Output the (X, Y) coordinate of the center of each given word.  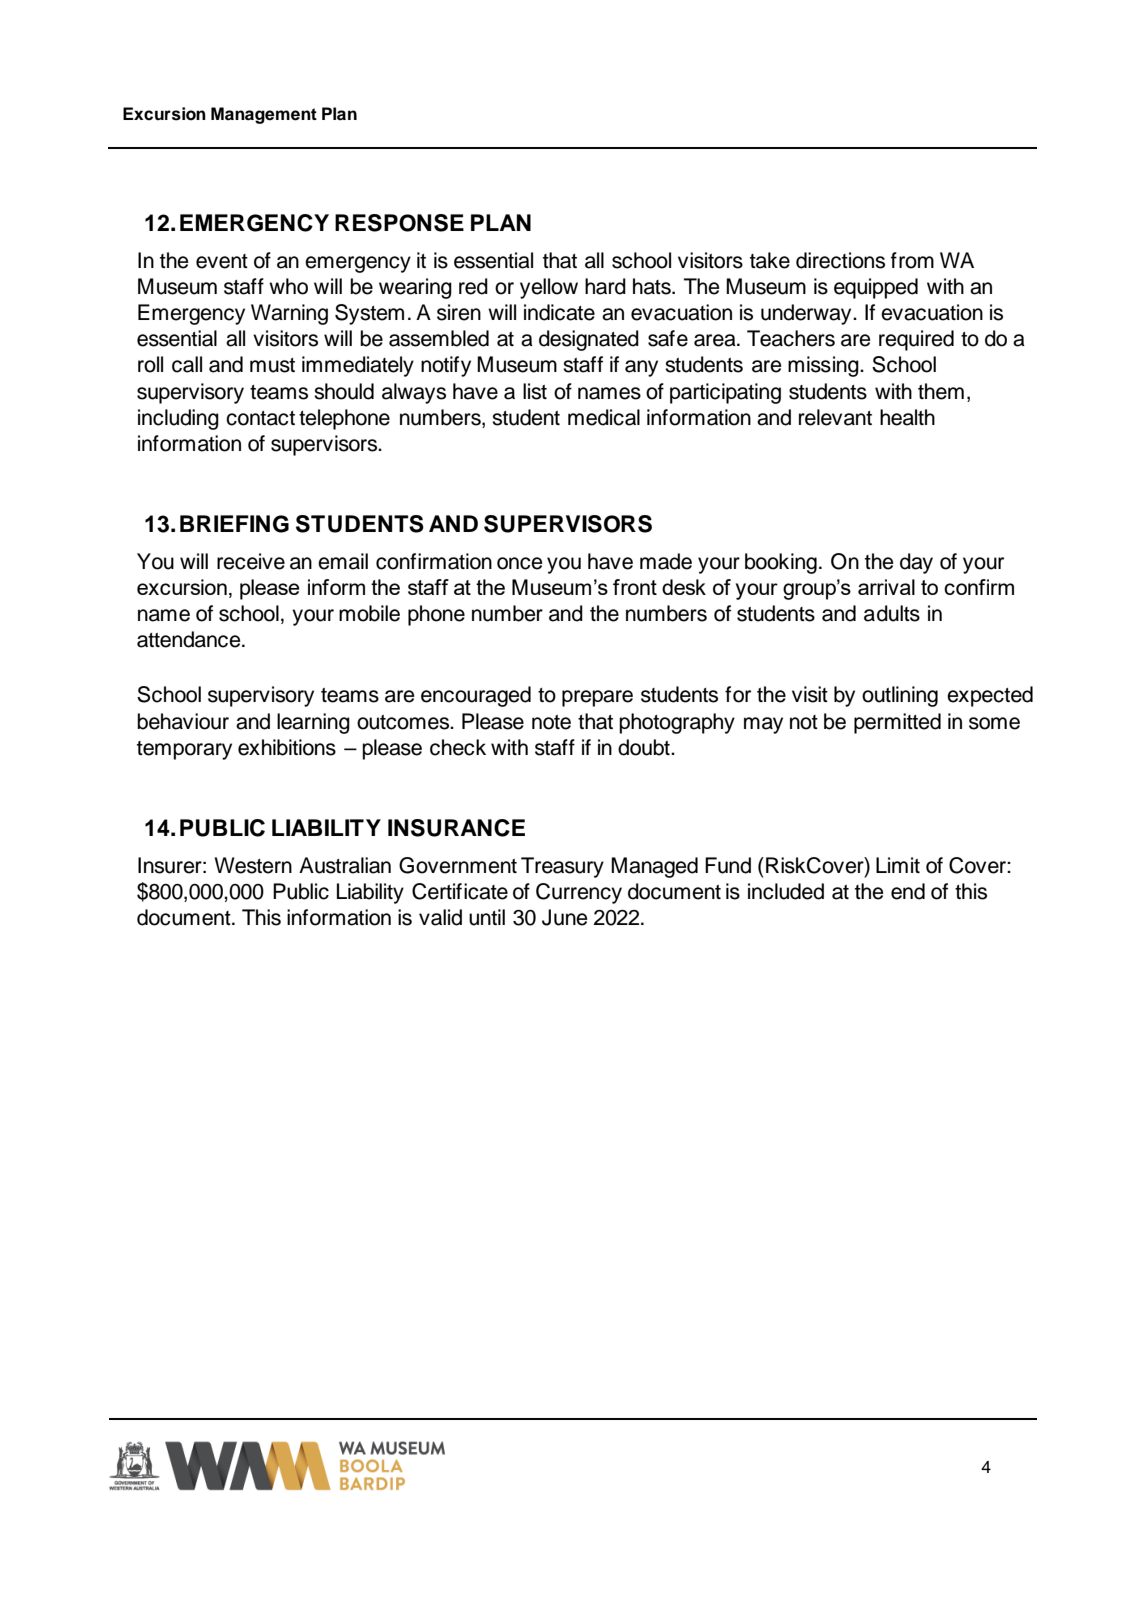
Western (253, 865)
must (272, 365)
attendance (190, 639)
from (912, 260)
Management (264, 115)
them (941, 391)
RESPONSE (399, 223)
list (535, 391)
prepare (597, 698)
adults (892, 613)
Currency (579, 893)
